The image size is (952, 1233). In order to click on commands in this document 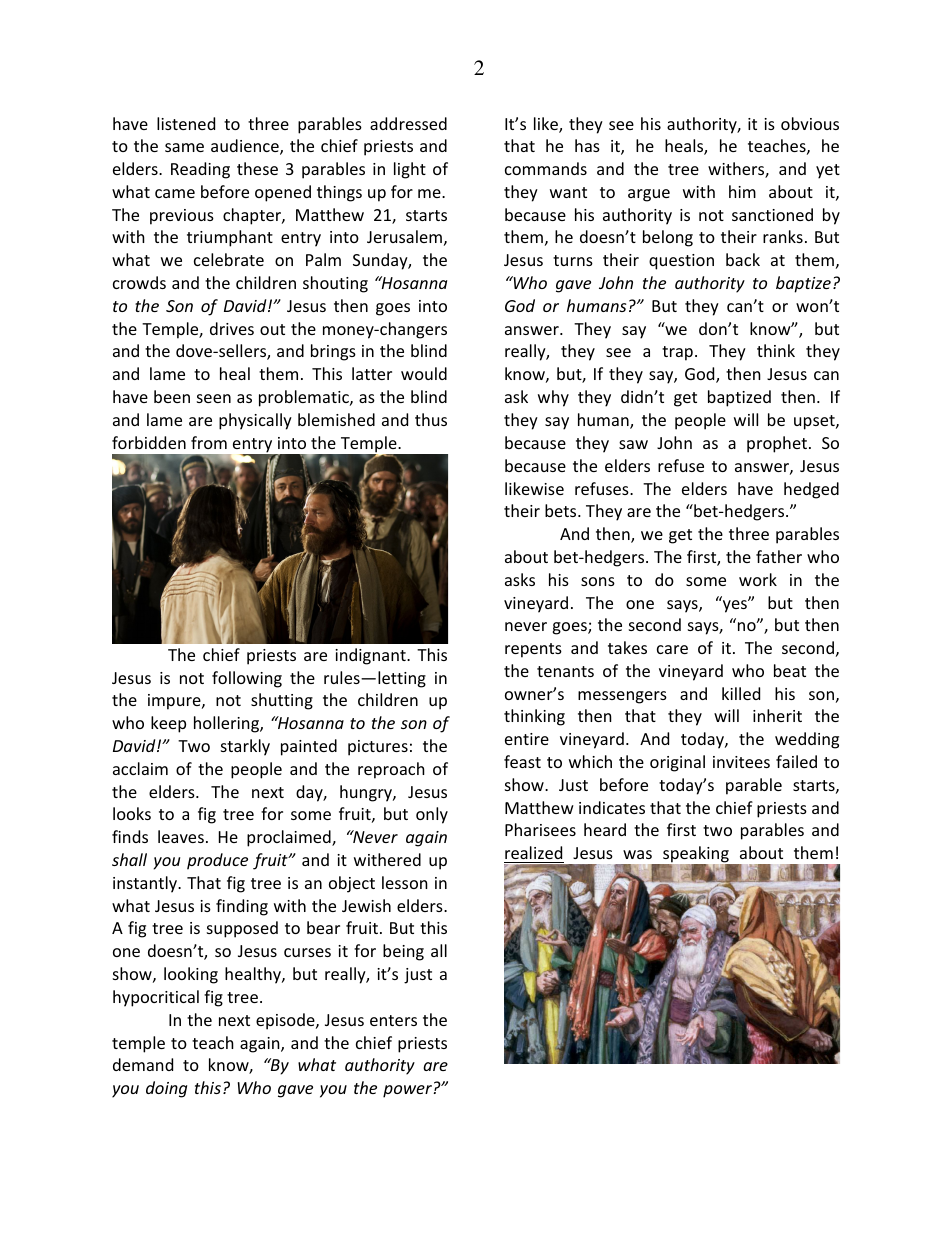, I will do `click(546, 168)`.
